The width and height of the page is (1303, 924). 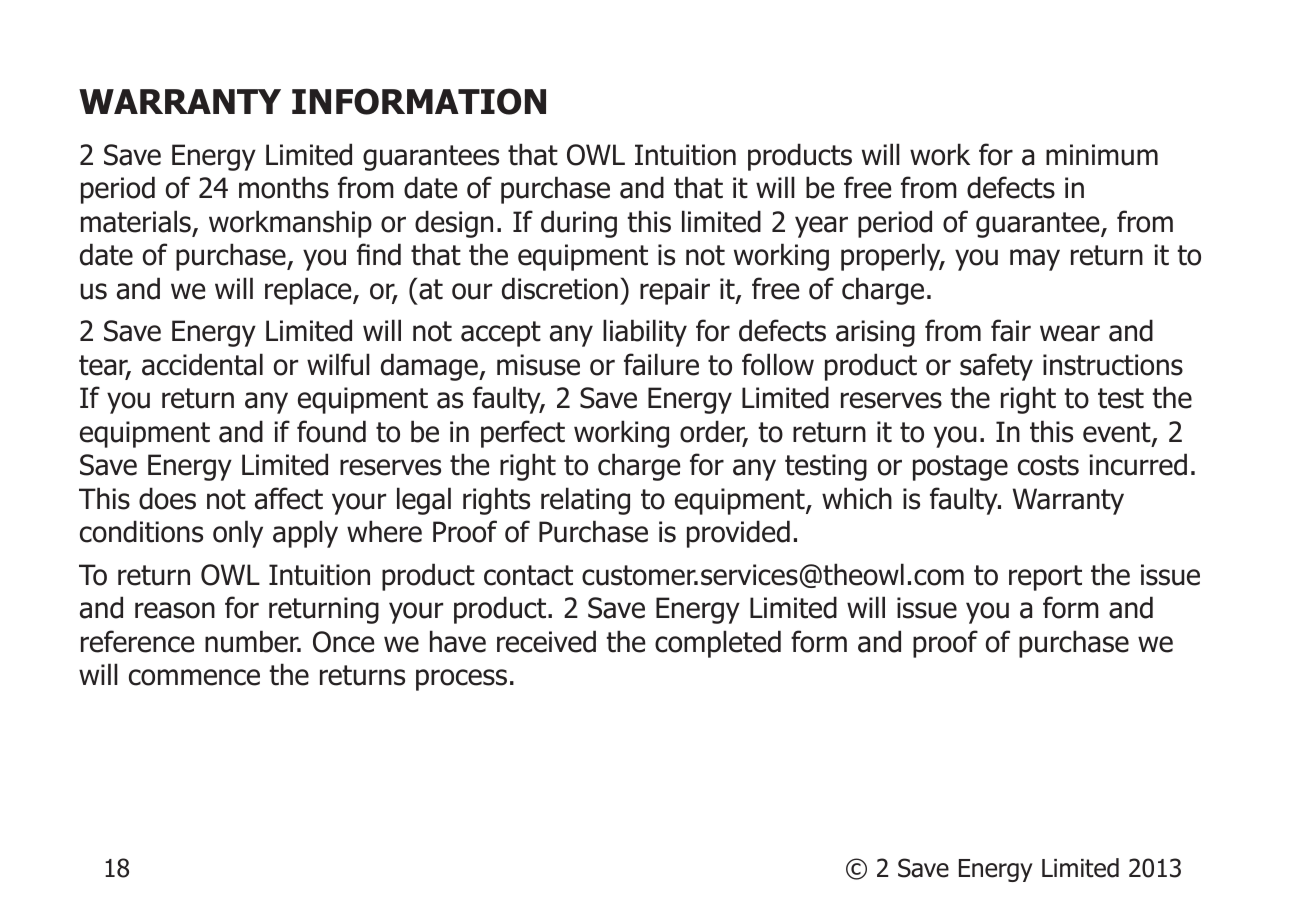 What do you see at coordinates (714, 432) in the page?
I see `order` at bounding box center [714, 432].
